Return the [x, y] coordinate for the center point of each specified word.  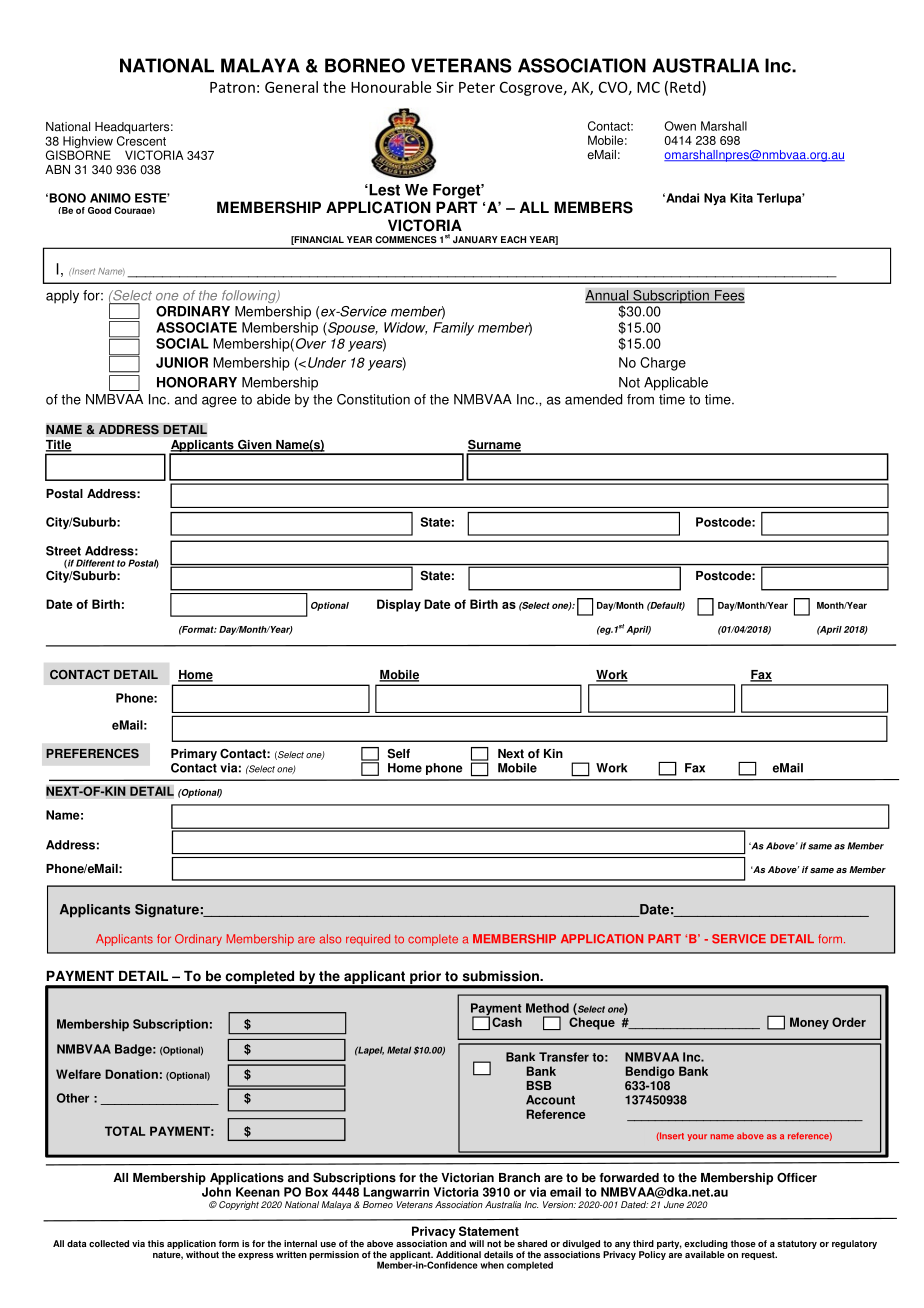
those [743, 1243]
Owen [680, 126]
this [156, 1243]
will [476, 1243]
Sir [445, 87]
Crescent [141, 141]
